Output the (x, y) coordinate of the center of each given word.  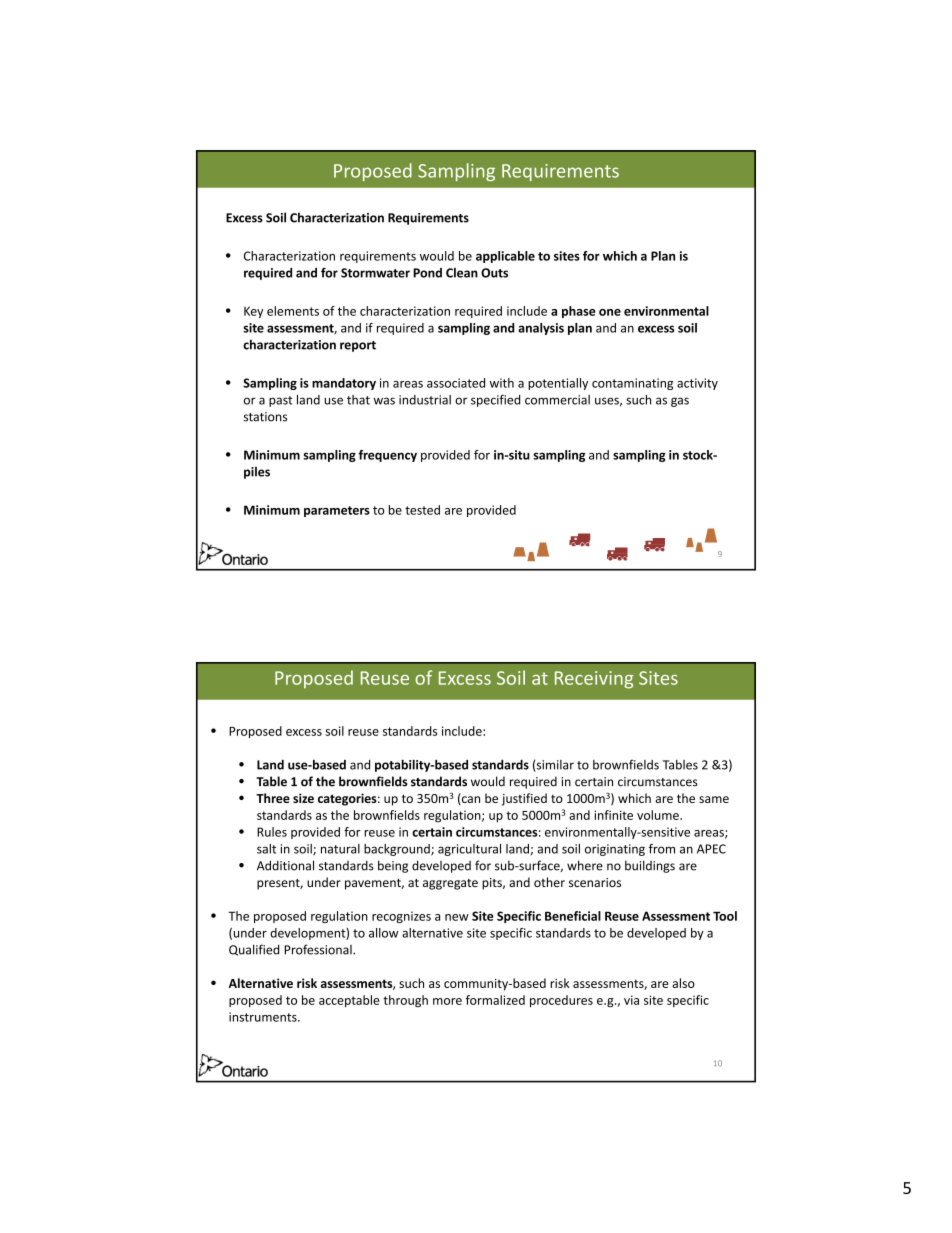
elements (293, 311)
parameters (337, 511)
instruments (264, 1017)
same (714, 799)
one (610, 312)
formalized (495, 1000)
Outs (494, 273)
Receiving (594, 680)
